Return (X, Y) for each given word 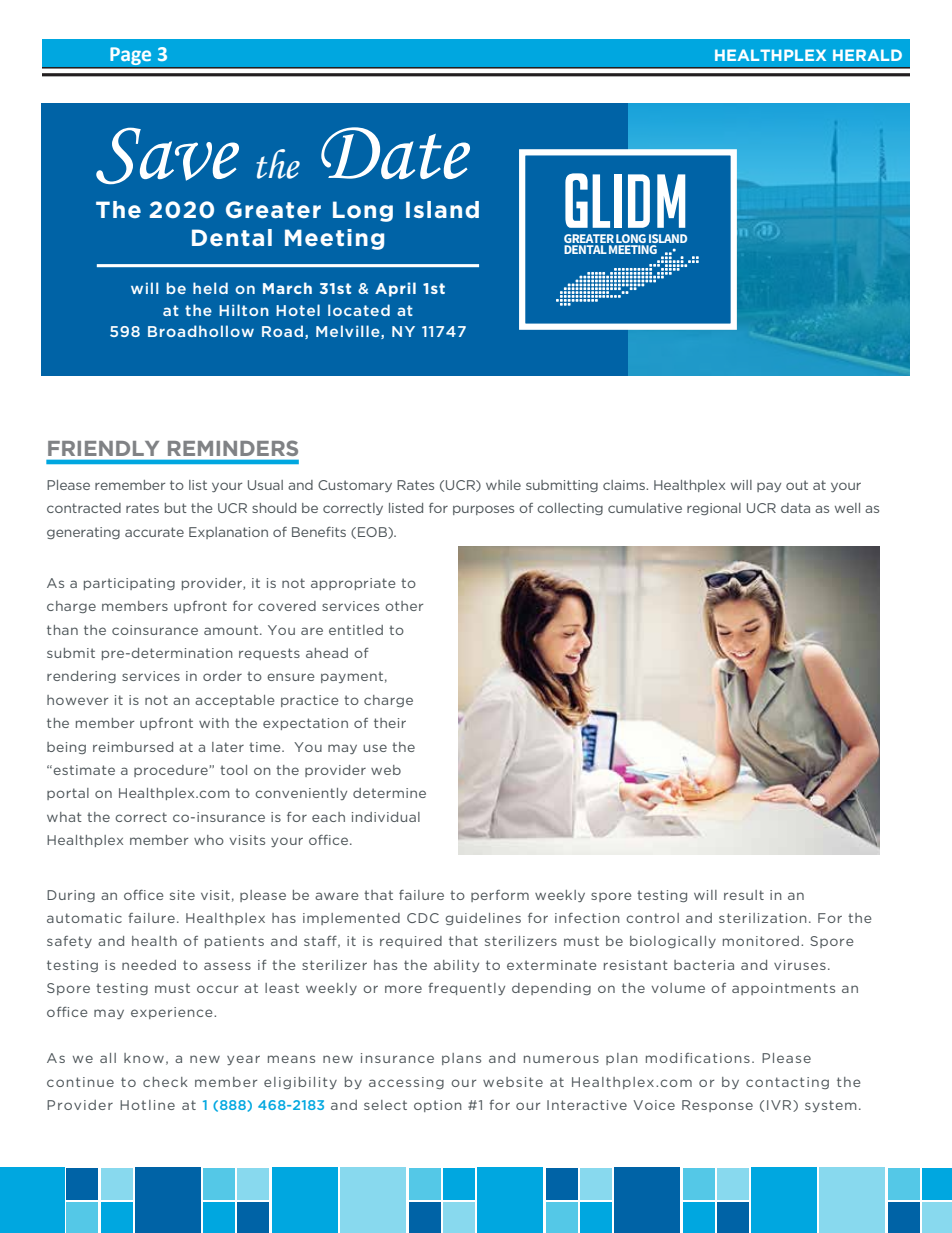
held (210, 288)
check (165, 1082)
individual (386, 817)
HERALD (867, 55)
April (395, 289)
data (795, 508)
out (797, 485)
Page (130, 56)
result (744, 895)
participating (129, 584)
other (404, 606)
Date (395, 153)
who (209, 840)
